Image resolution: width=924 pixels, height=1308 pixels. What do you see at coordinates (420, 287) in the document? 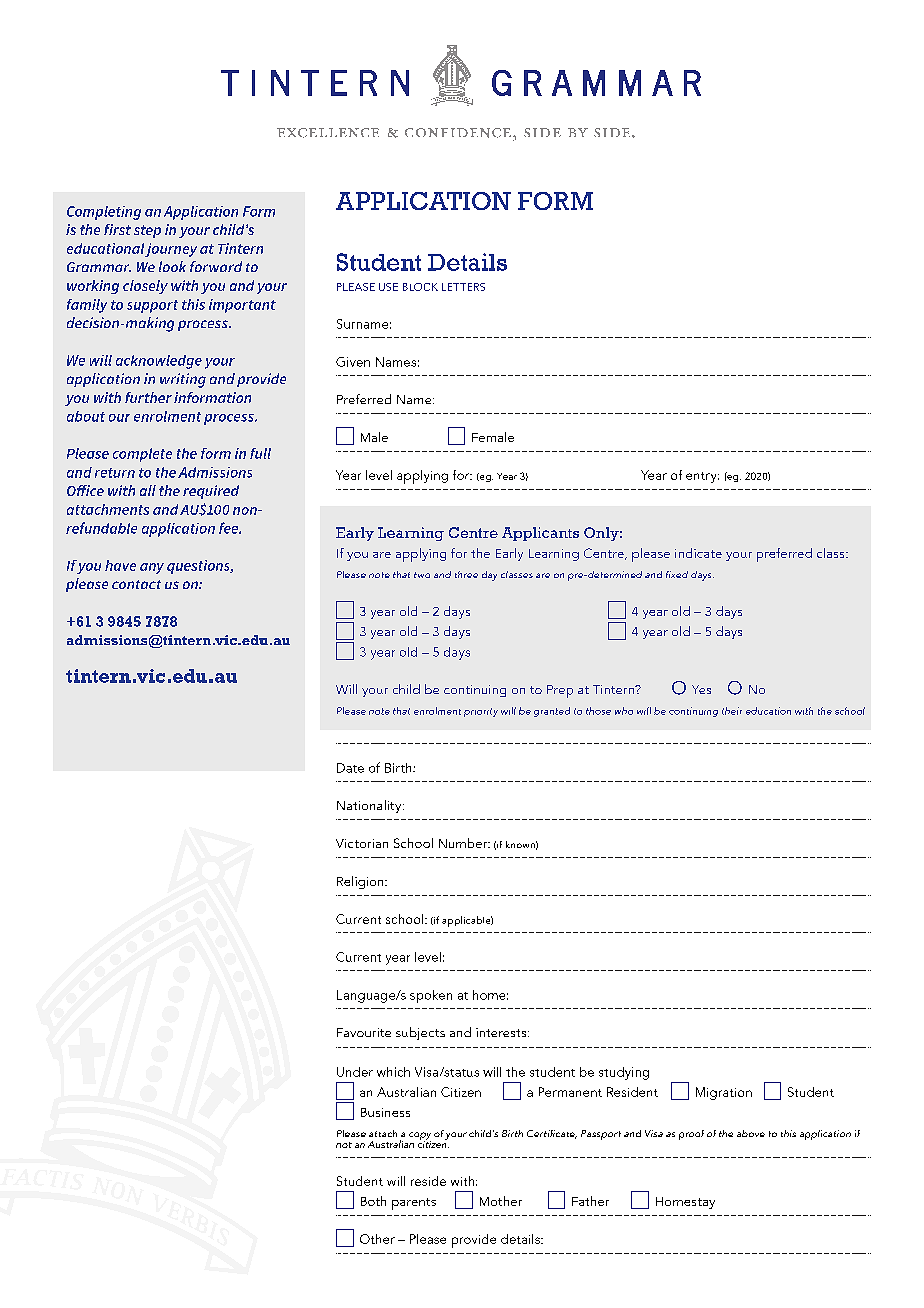
I see `BLOCK` at bounding box center [420, 287].
